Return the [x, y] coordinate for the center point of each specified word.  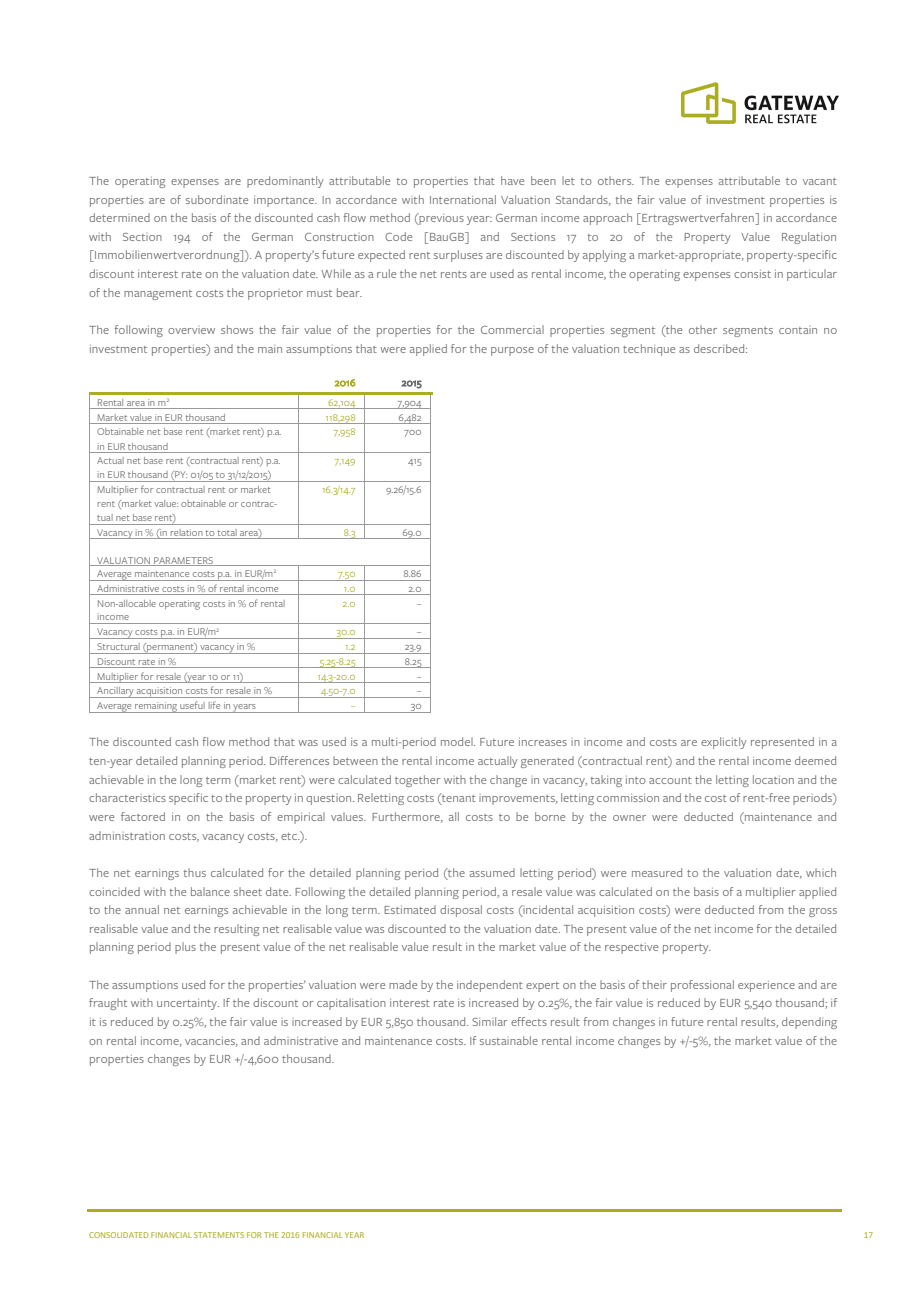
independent [490, 986]
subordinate [217, 199]
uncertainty [188, 1004]
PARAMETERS [184, 561]
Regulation [809, 238]
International [463, 199]
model [458, 741]
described [720, 348]
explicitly [724, 743]
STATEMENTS [219, 1235]
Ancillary [115, 692]
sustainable [509, 1040]
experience [766, 986]
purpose [512, 351]
